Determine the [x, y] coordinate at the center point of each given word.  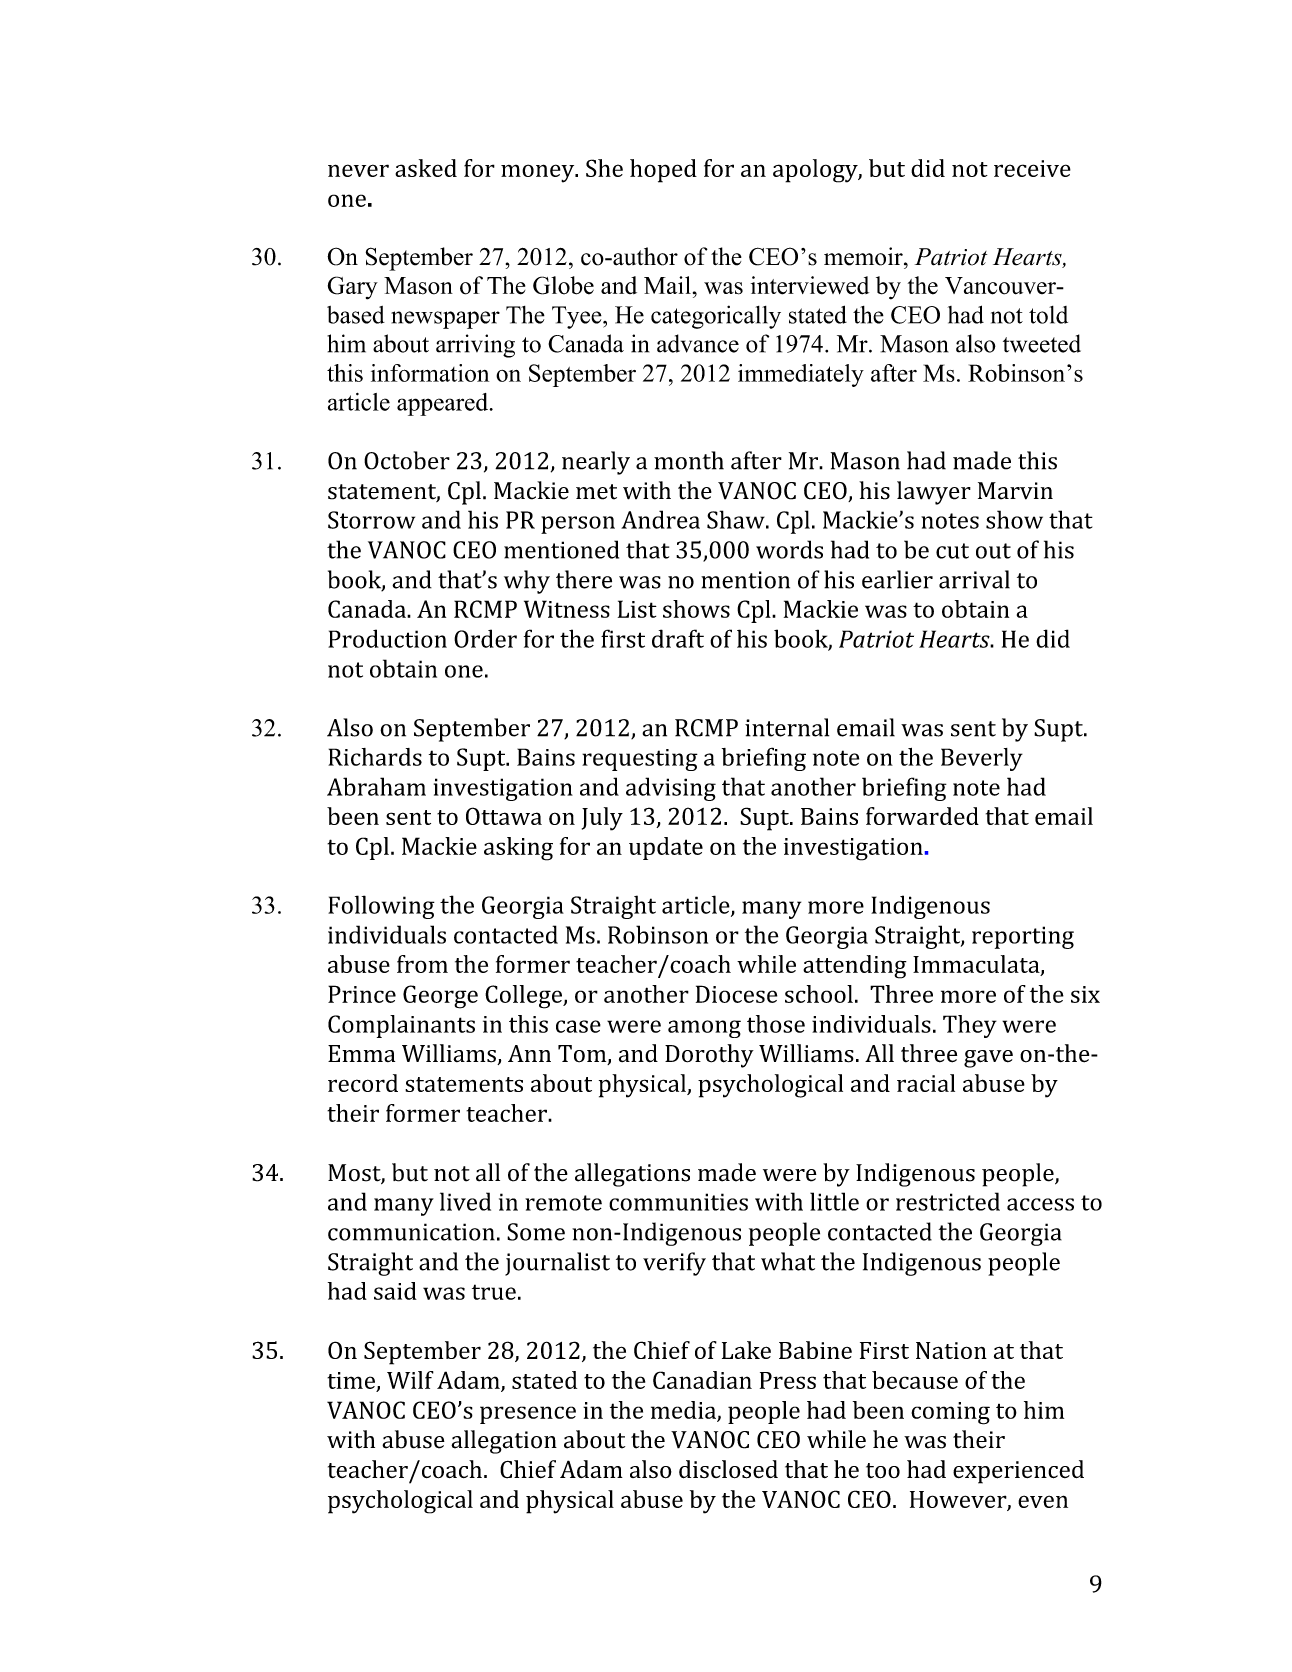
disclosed [728, 1469]
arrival [974, 579]
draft [678, 638]
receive [1032, 168]
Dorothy [709, 1056]
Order [485, 638]
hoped [663, 171]
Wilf [410, 1380]
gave [988, 1059]
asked [426, 168]
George [440, 997]
